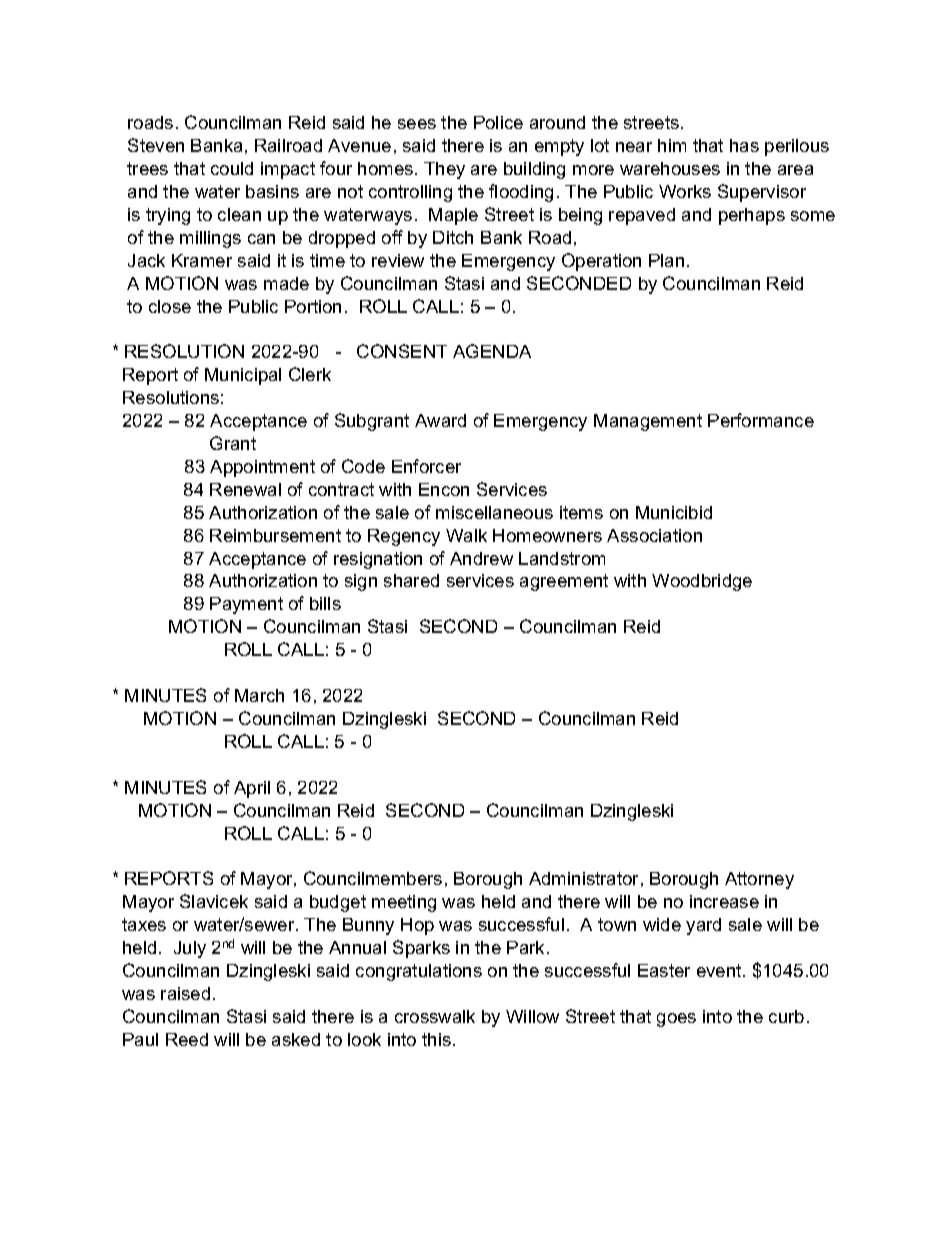  What do you see at coordinates (185, 993) in the screenshot?
I see `raised` at bounding box center [185, 993].
